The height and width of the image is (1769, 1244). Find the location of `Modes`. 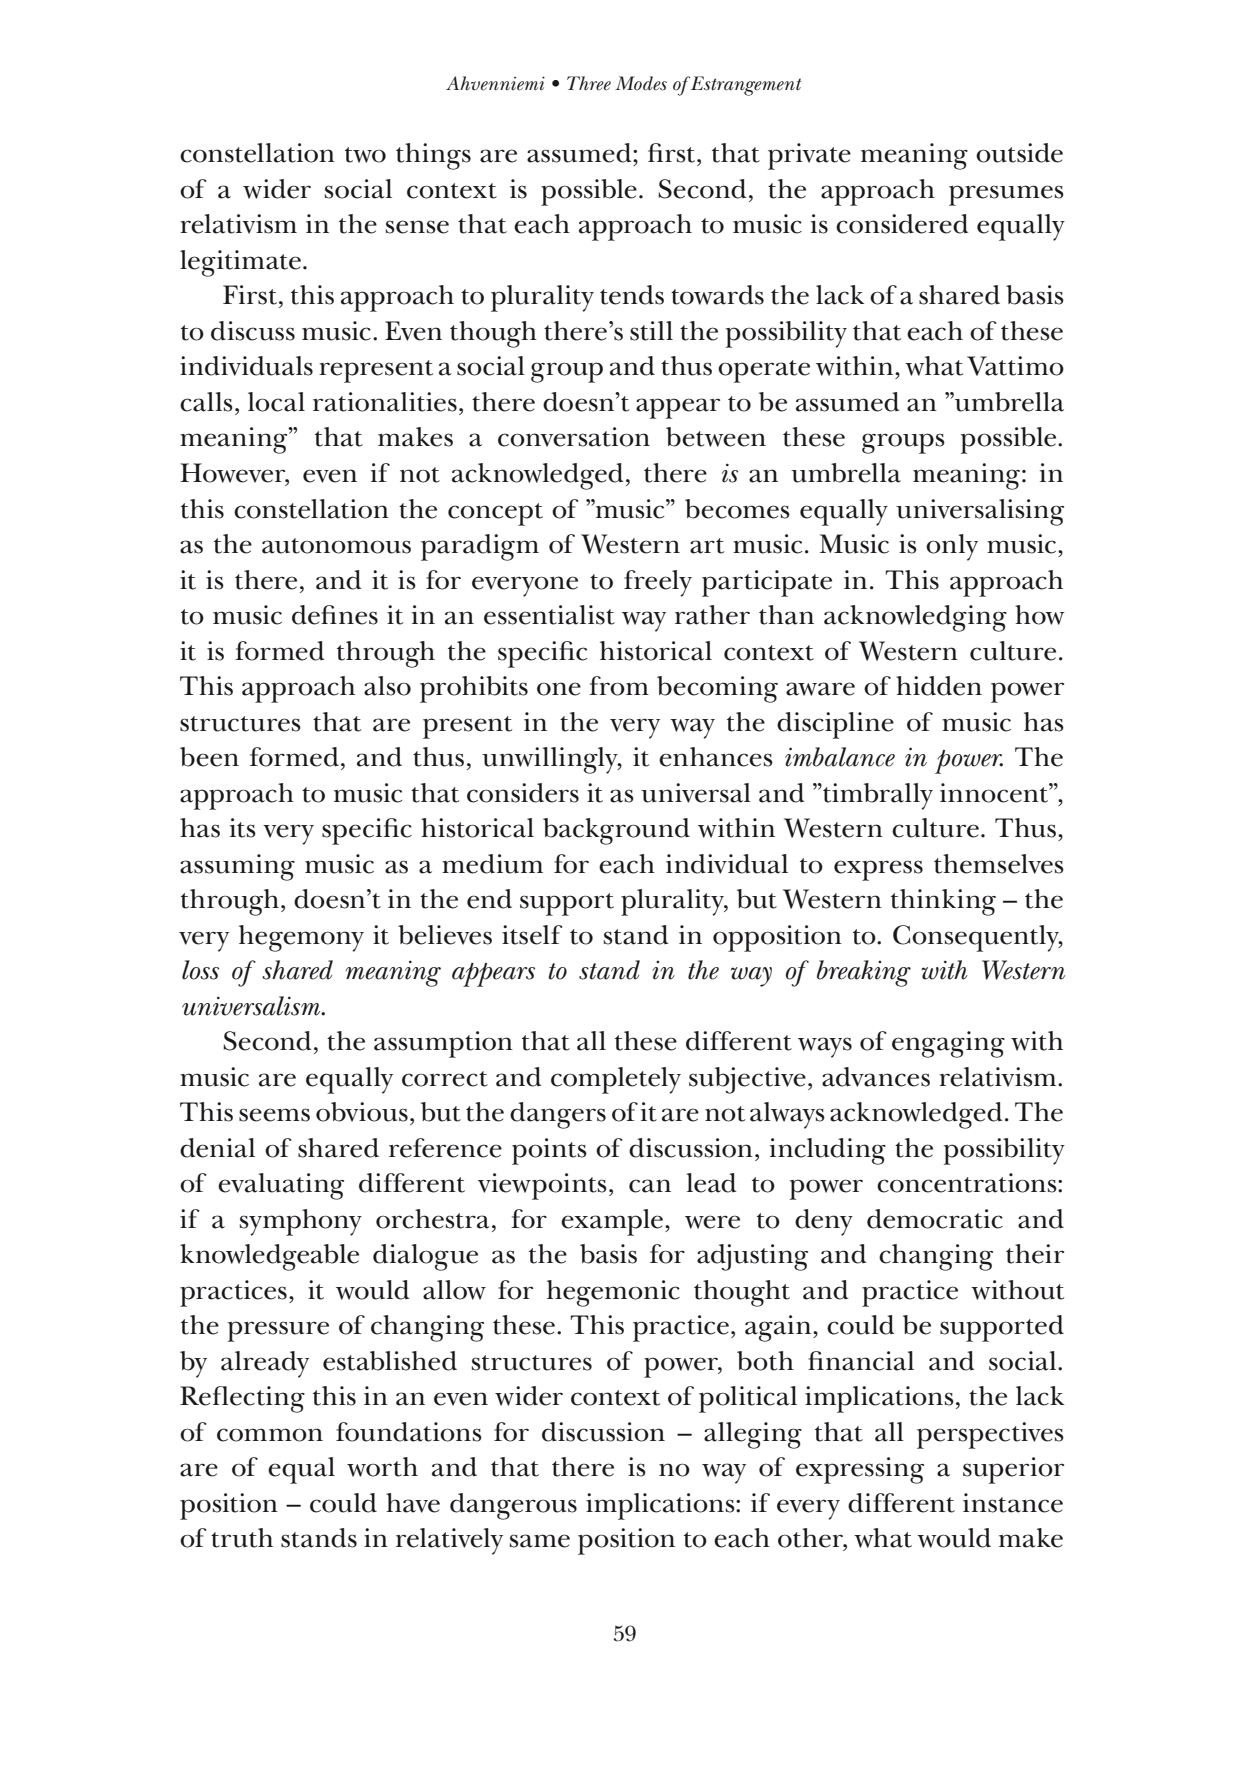

Modes is located at coordinates (641, 83).
